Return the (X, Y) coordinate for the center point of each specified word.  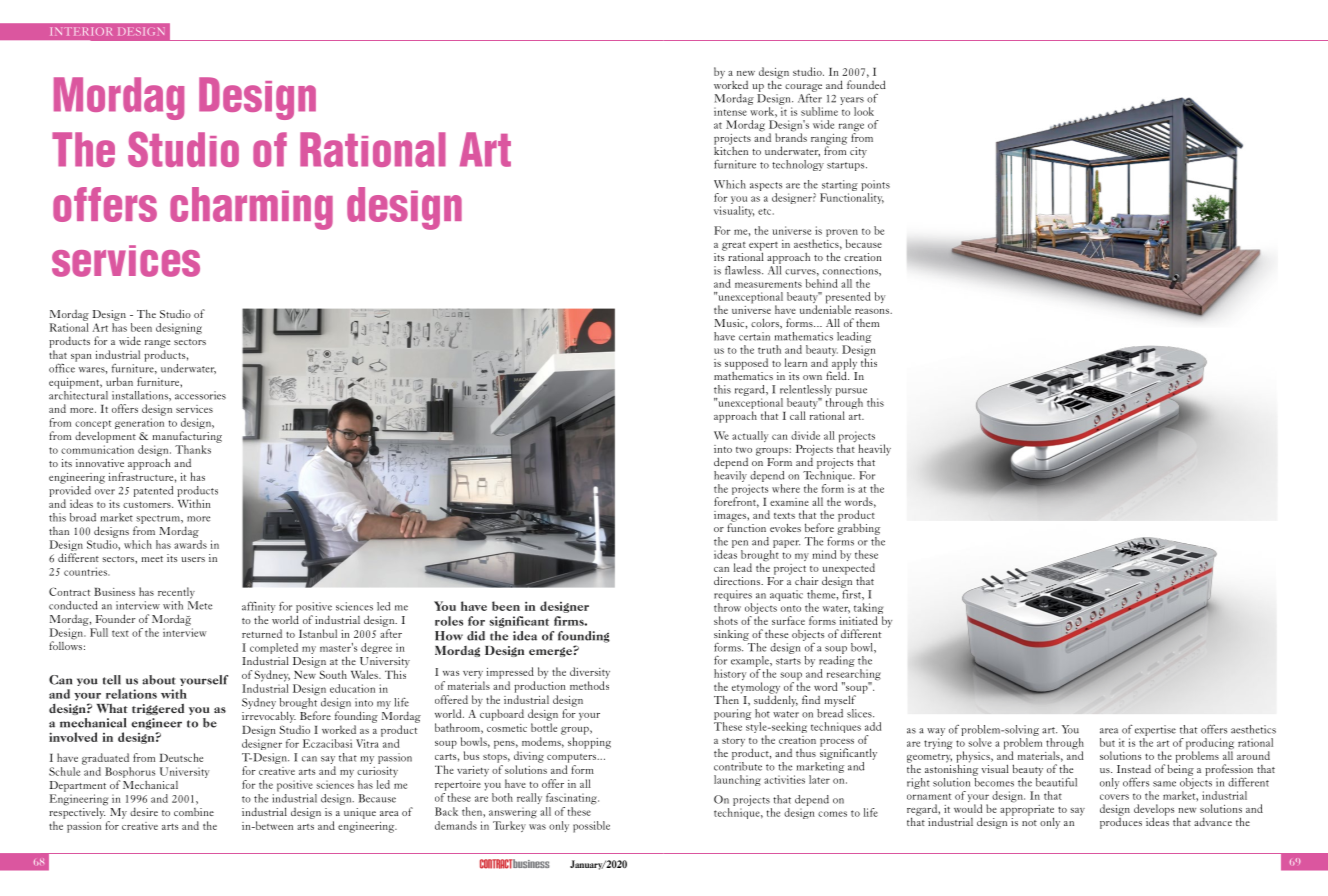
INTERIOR (81, 31)
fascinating (572, 799)
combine (194, 812)
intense (730, 111)
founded (866, 84)
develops (1154, 811)
